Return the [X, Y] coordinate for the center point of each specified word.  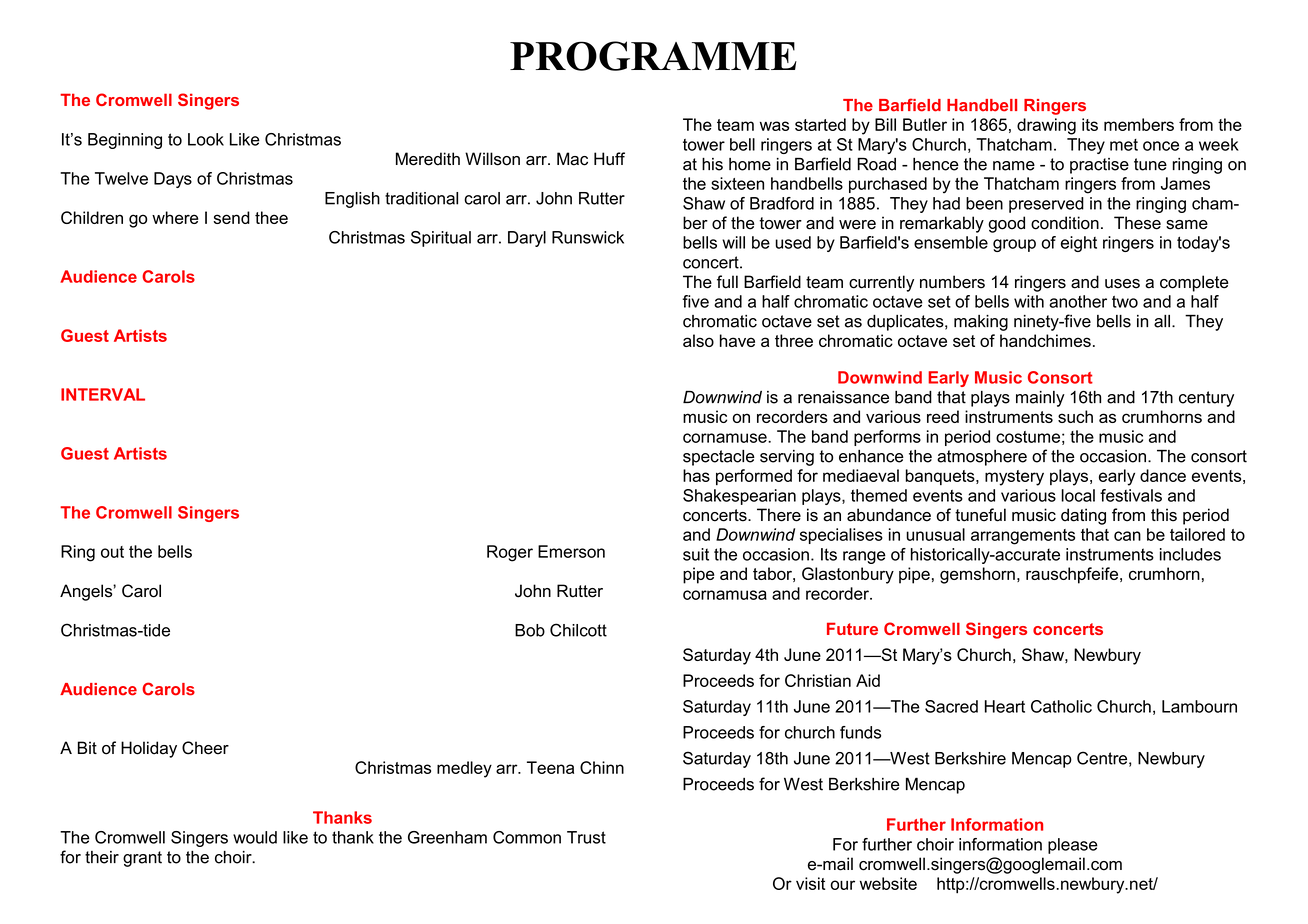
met [1124, 145]
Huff [609, 159]
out [112, 552]
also [698, 340]
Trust [586, 837]
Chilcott [578, 630]
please [1073, 846]
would [255, 837]
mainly [1040, 399]
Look [206, 139]
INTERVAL [103, 394]
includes [1190, 554]
